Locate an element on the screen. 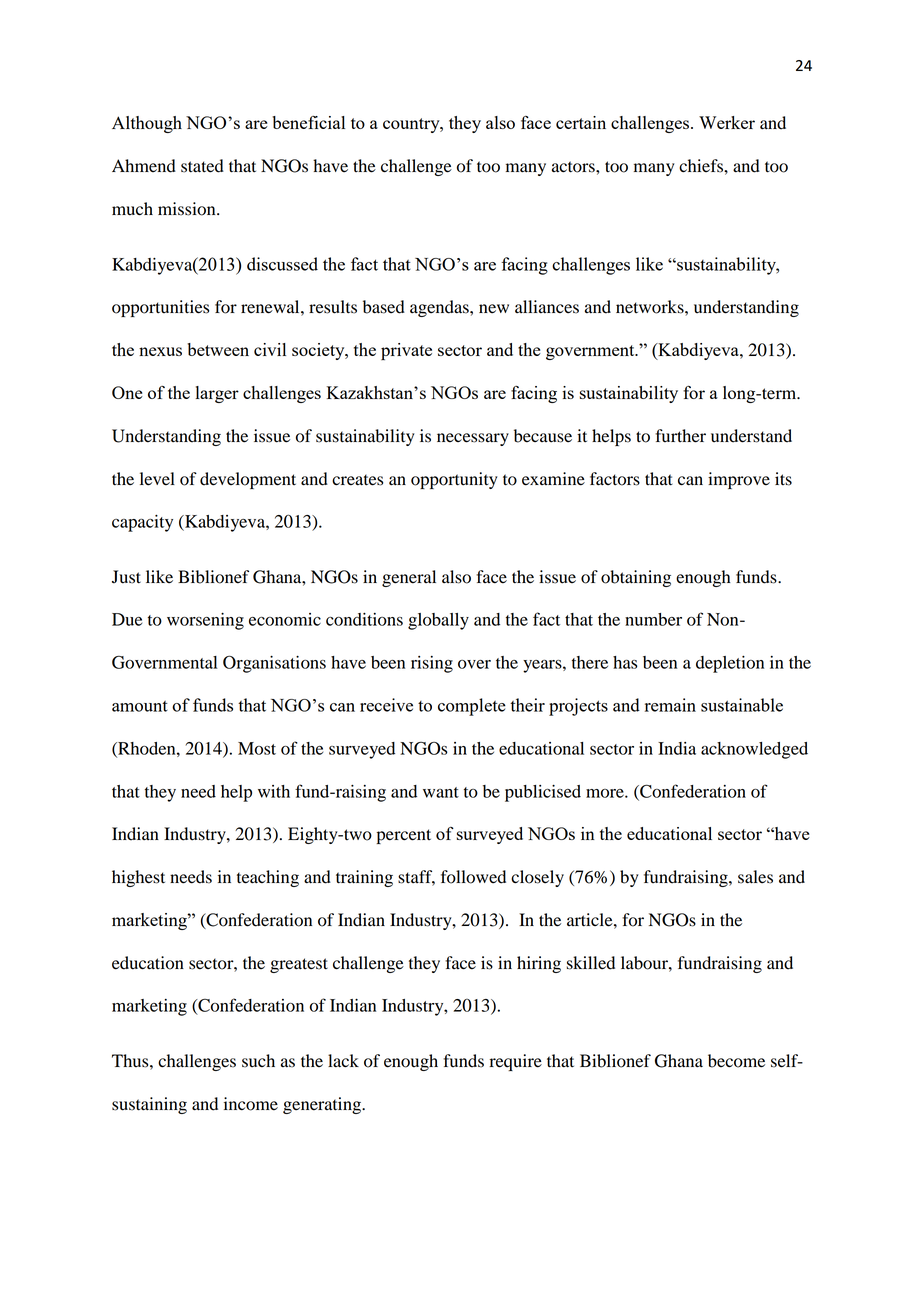  want is located at coordinates (441, 792).
